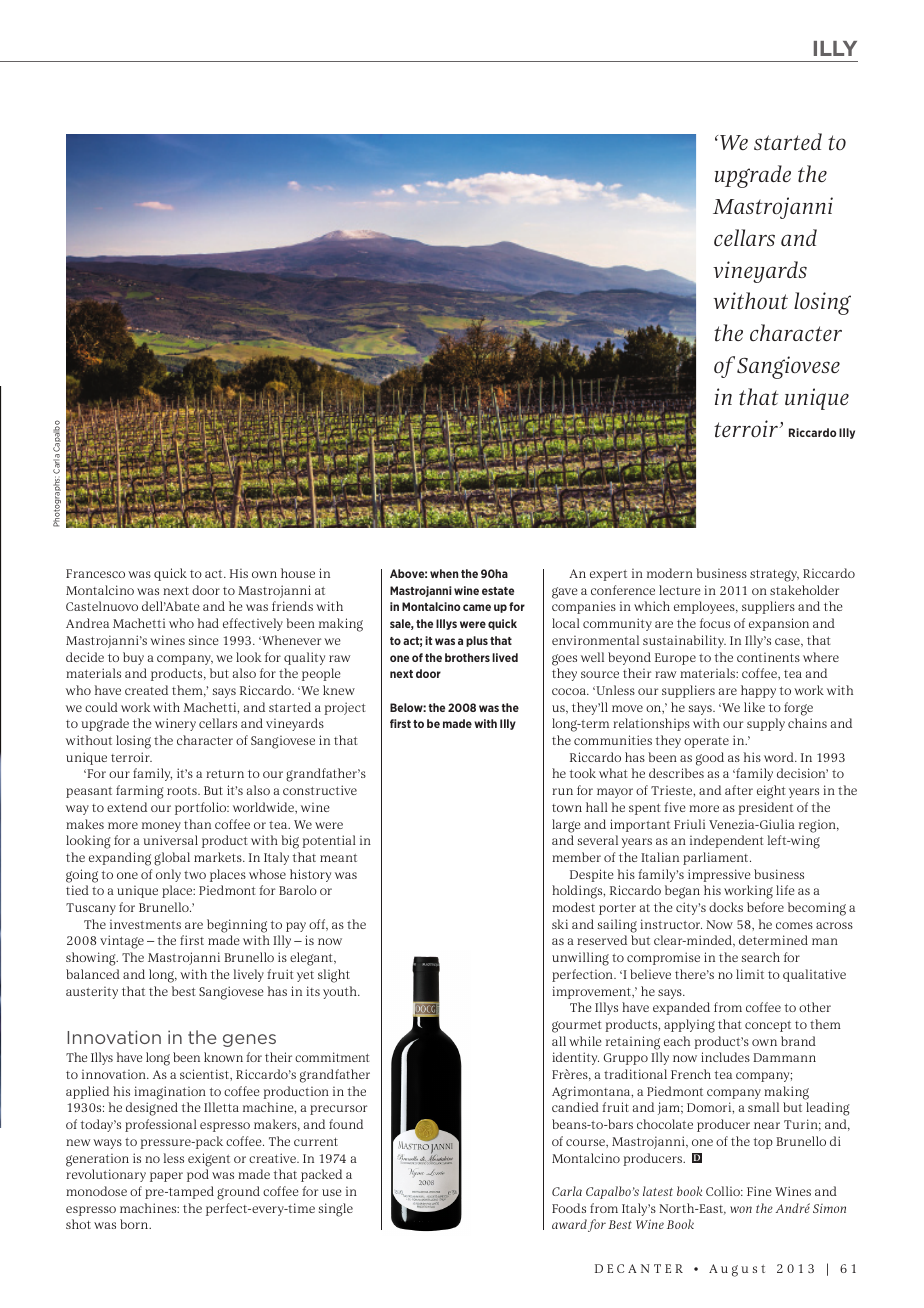 This screenshot has width=924, height=1308. What do you see at coordinates (573, 907) in the screenshot?
I see `modest` at bounding box center [573, 907].
